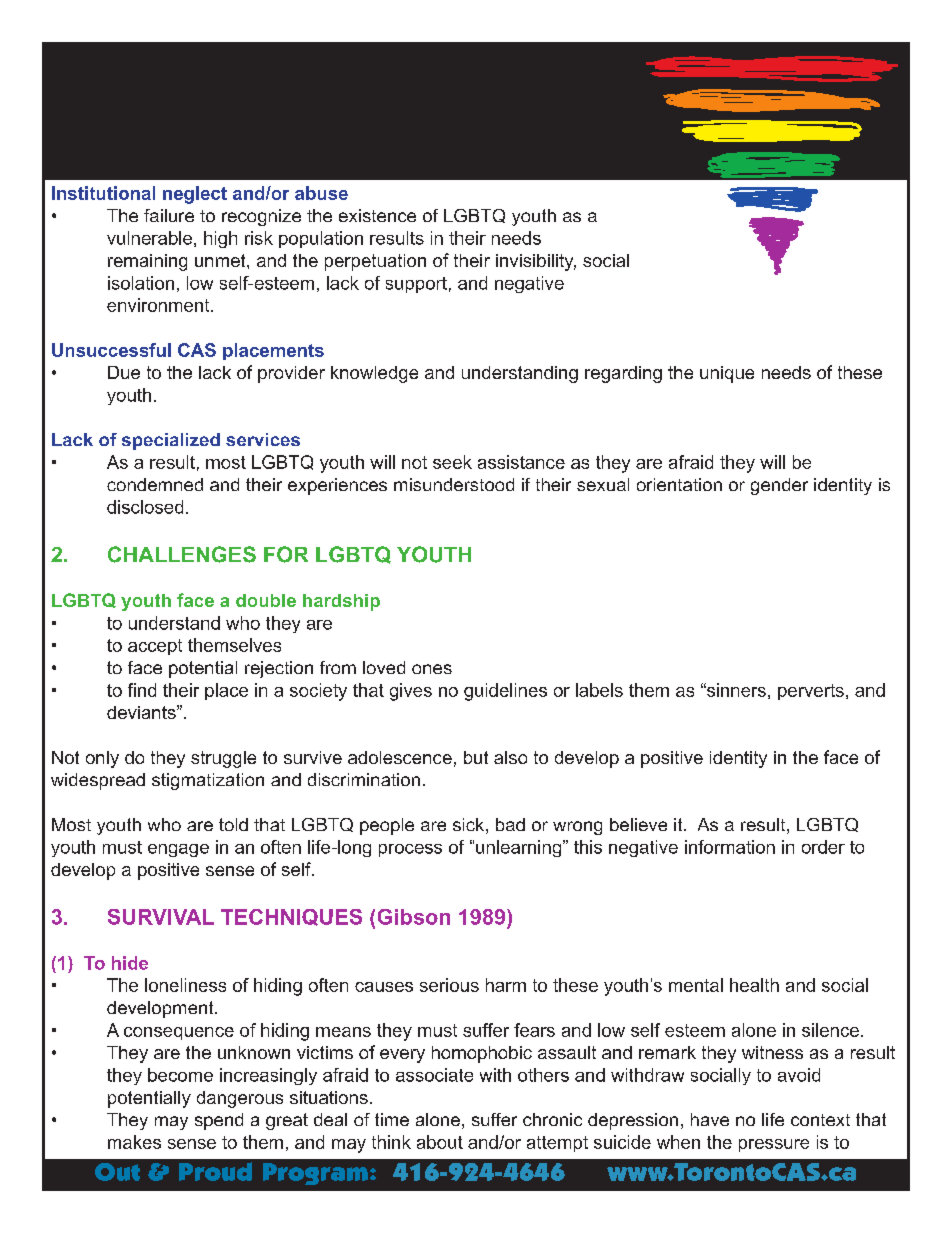 This document has height=1233, width=952. I want to click on existence, so click(377, 215).
